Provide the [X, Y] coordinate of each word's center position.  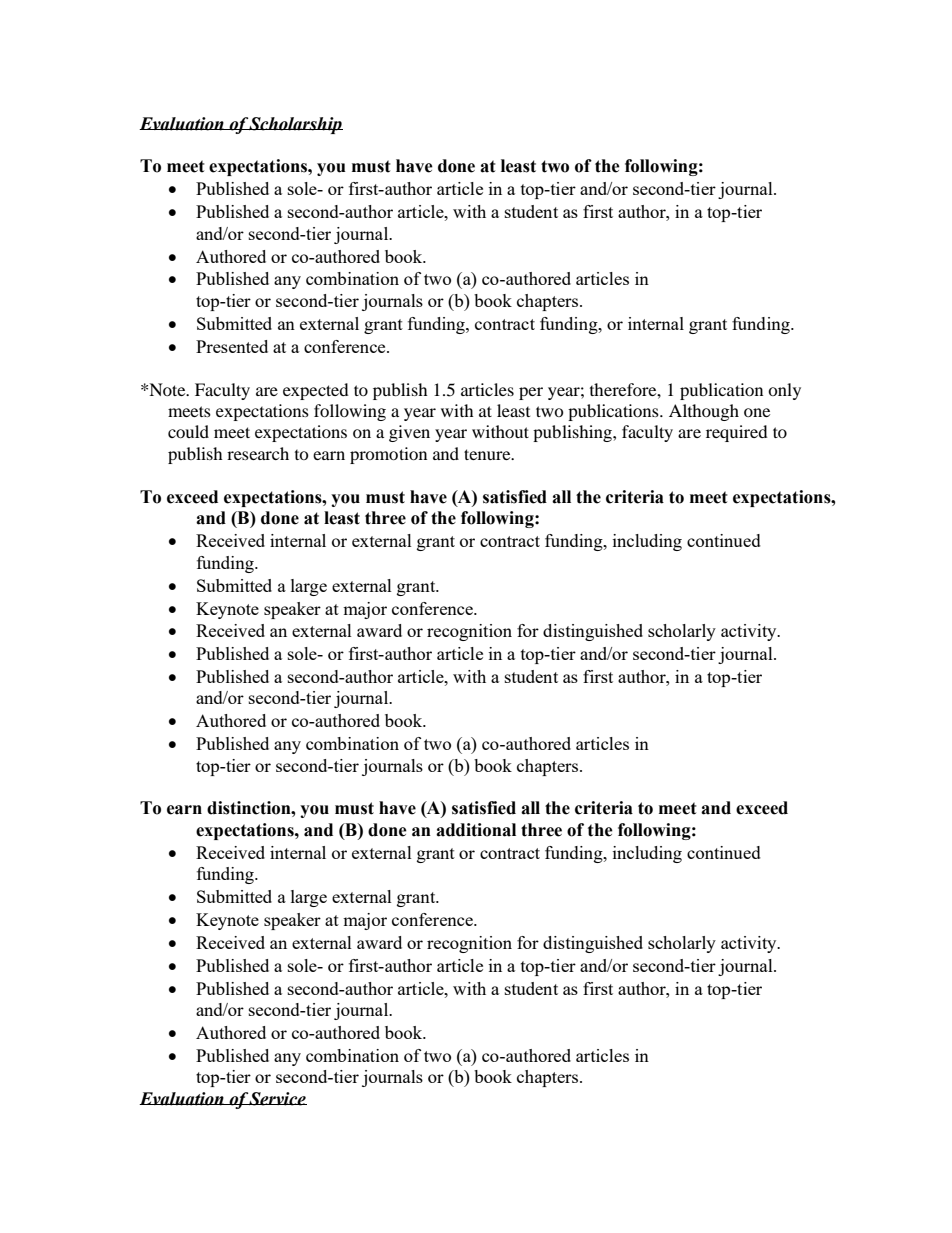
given [409, 433]
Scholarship [295, 125]
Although [704, 412]
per [531, 393]
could [188, 431]
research [258, 453]
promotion [388, 455]
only [784, 391]
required [737, 433]
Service [277, 1099]
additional [476, 830]
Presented [232, 346]
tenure [488, 454]
